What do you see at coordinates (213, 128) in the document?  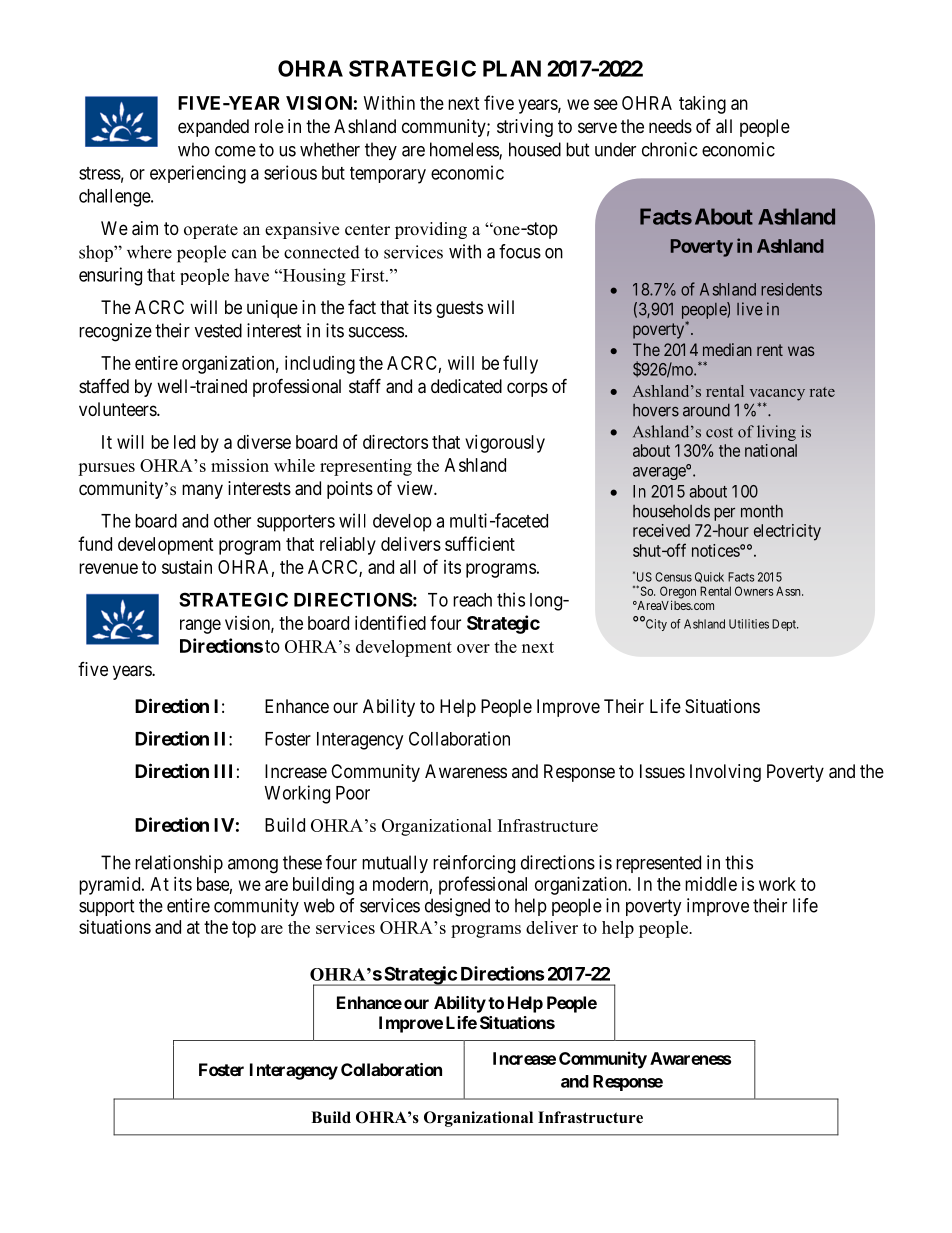 I see `expanded` at bounding box center [213, 128].
